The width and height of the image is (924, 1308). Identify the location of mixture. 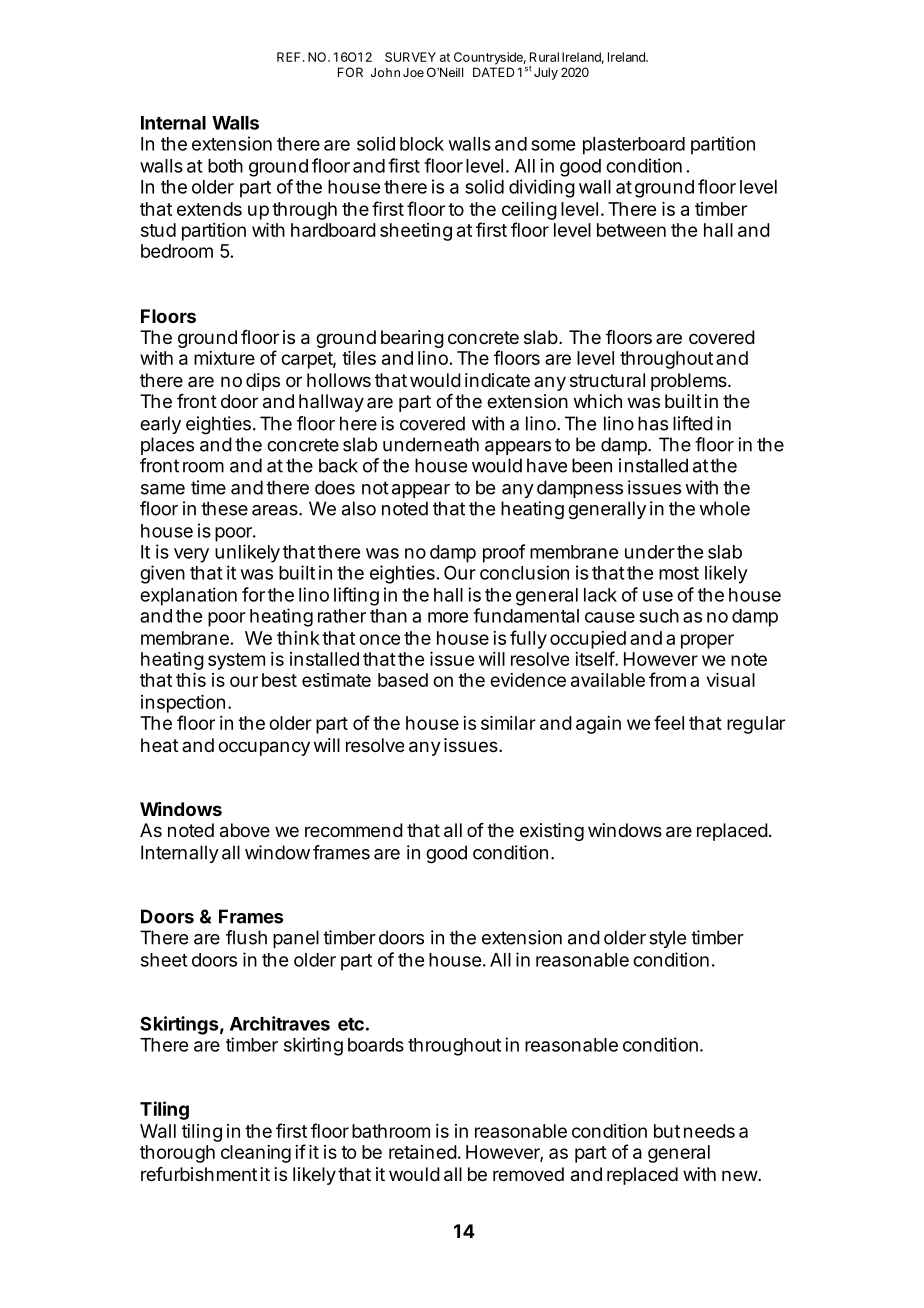
(224, 358).
